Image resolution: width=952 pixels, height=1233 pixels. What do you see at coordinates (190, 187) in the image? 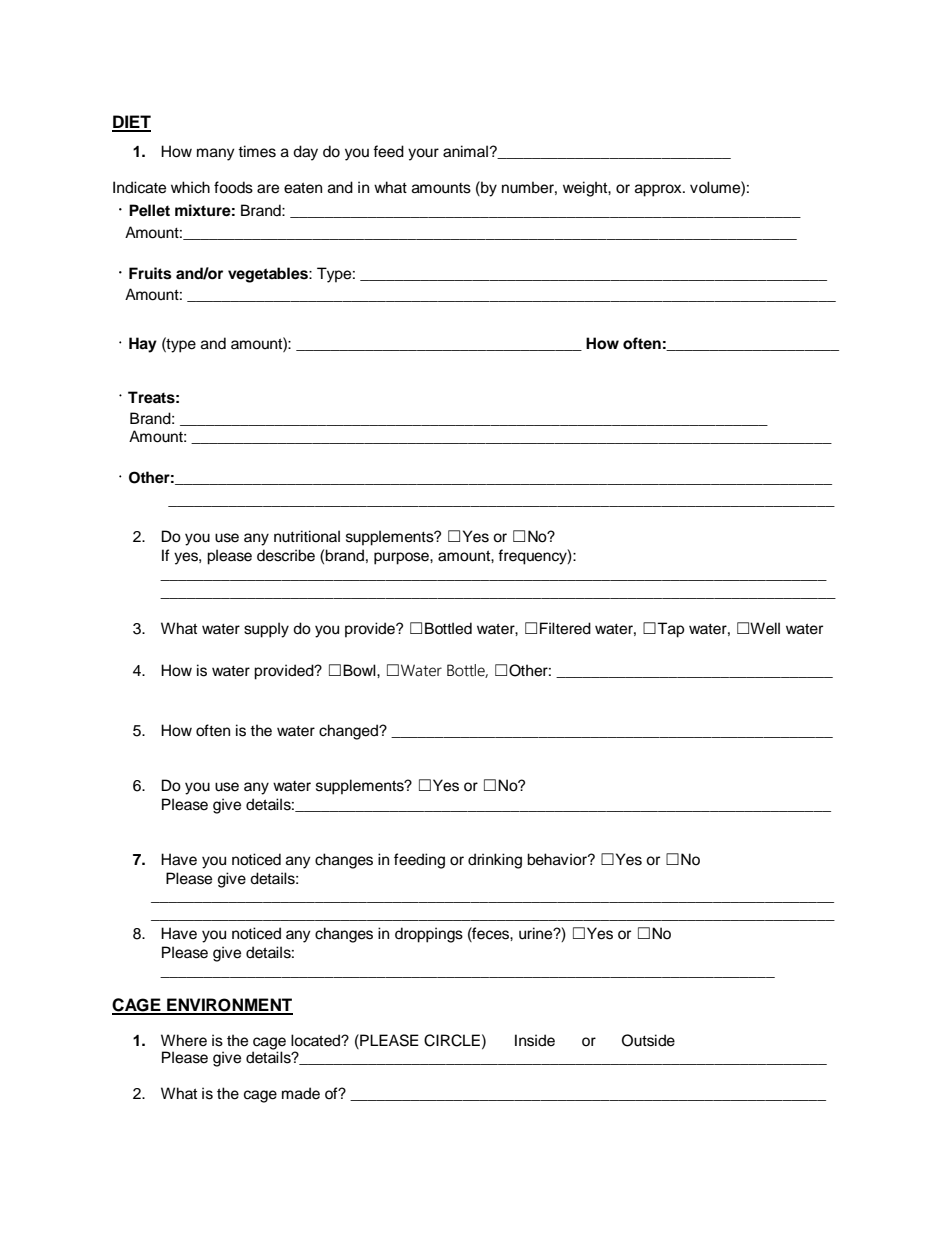
I see `which` at bounding box center [190, 187].
